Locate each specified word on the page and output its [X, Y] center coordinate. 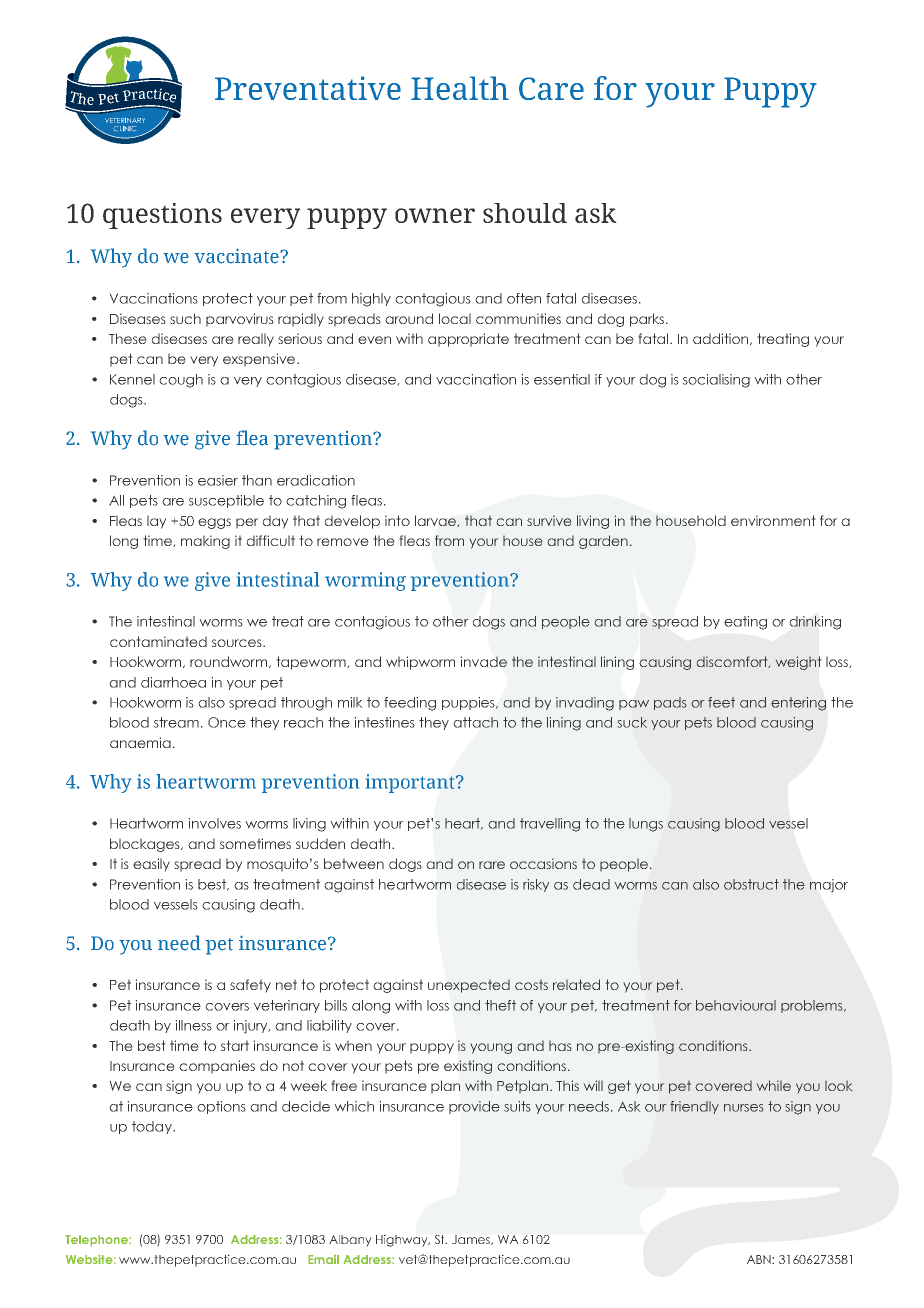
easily [151, 865]
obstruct [751, 884]
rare [492, 865]
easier [218, 480]
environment [773, 520]
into [397, 520]
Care [551, 88]
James [472, 1240]
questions [162, 216]
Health [460, 88]
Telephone [97, 1241]
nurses [744, 1108]
